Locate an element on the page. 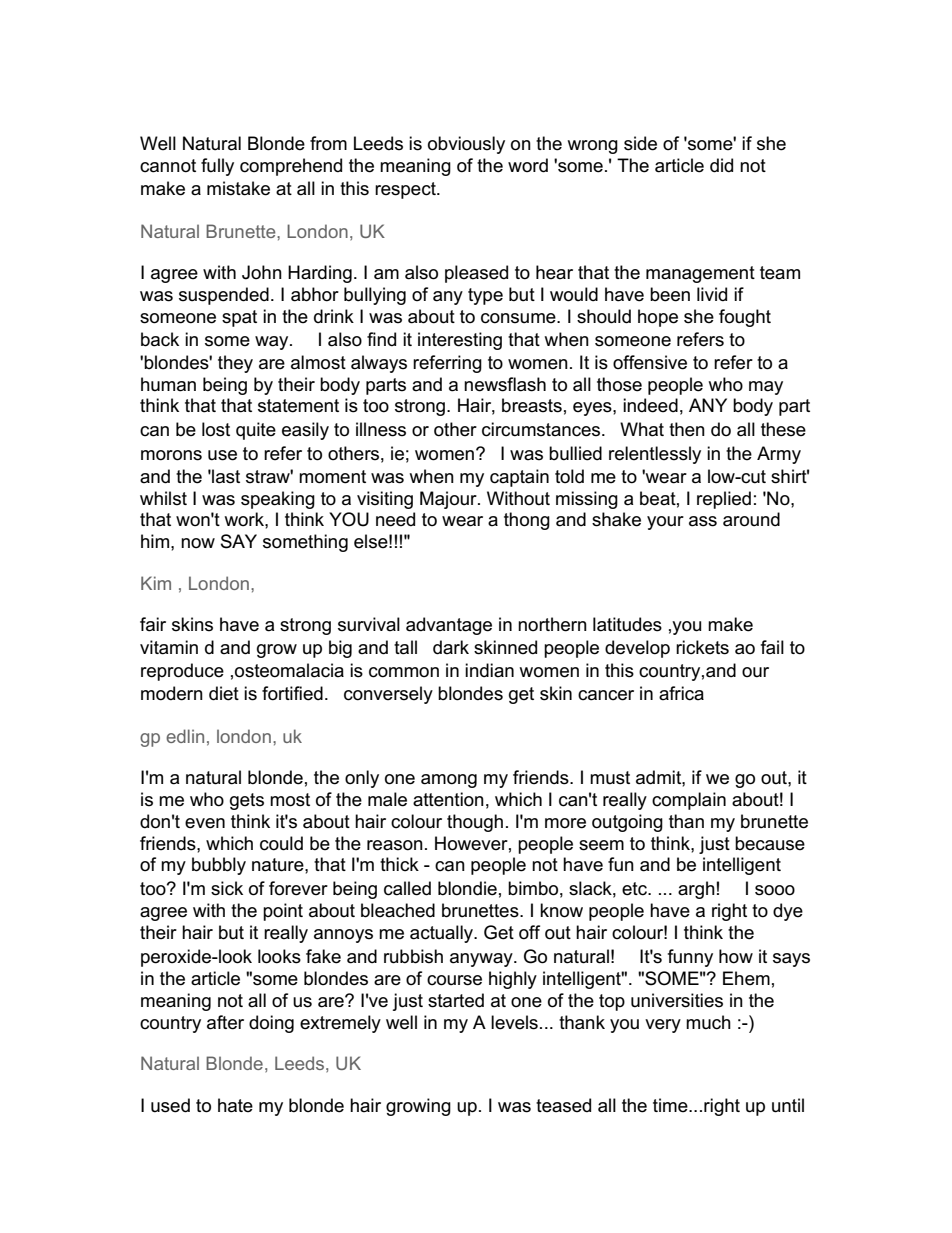 The image size is (952, 1233). levels is located at coordinates (514, 1022).
